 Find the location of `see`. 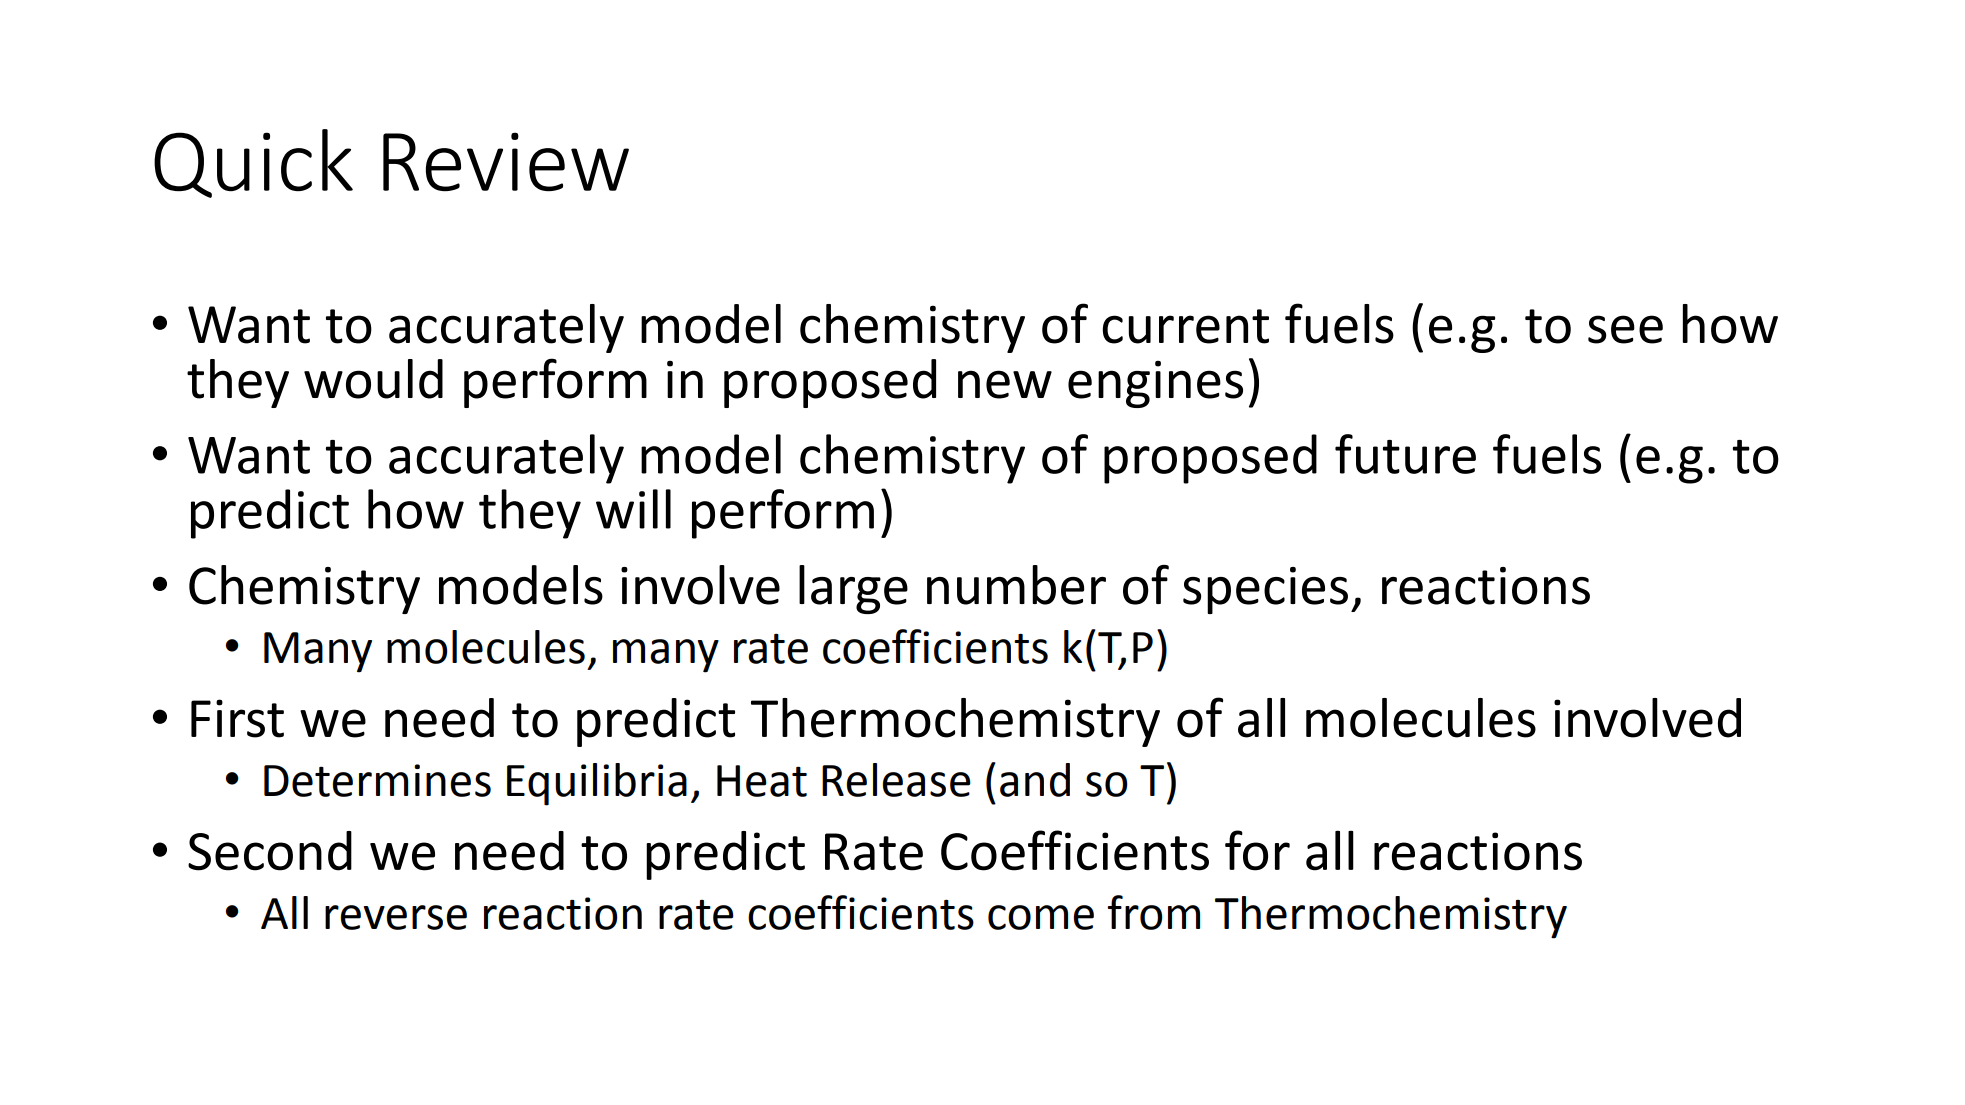

see is located at coordinates (1625, 329).
